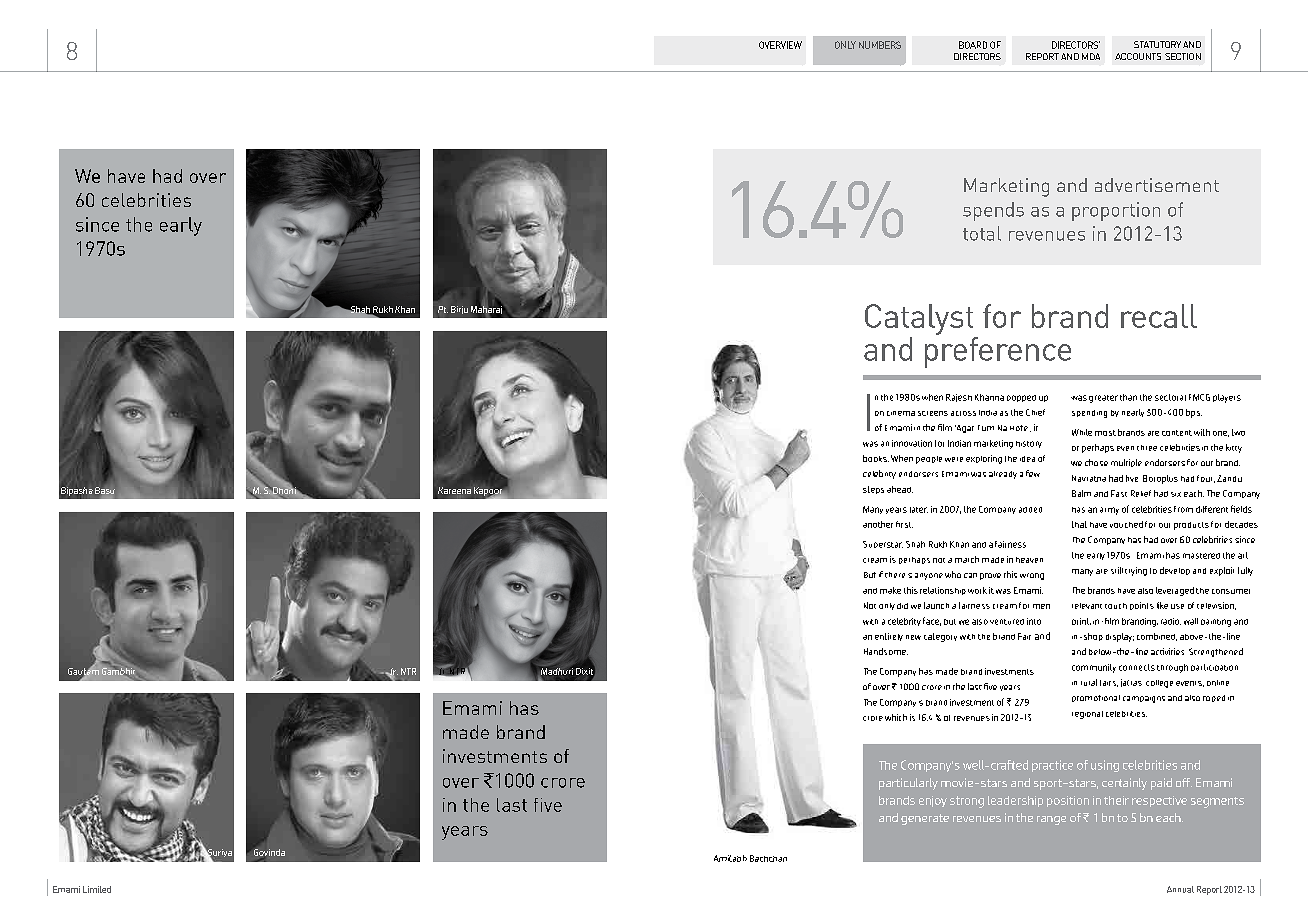  I want to click on recall, so click(1159, 316).
